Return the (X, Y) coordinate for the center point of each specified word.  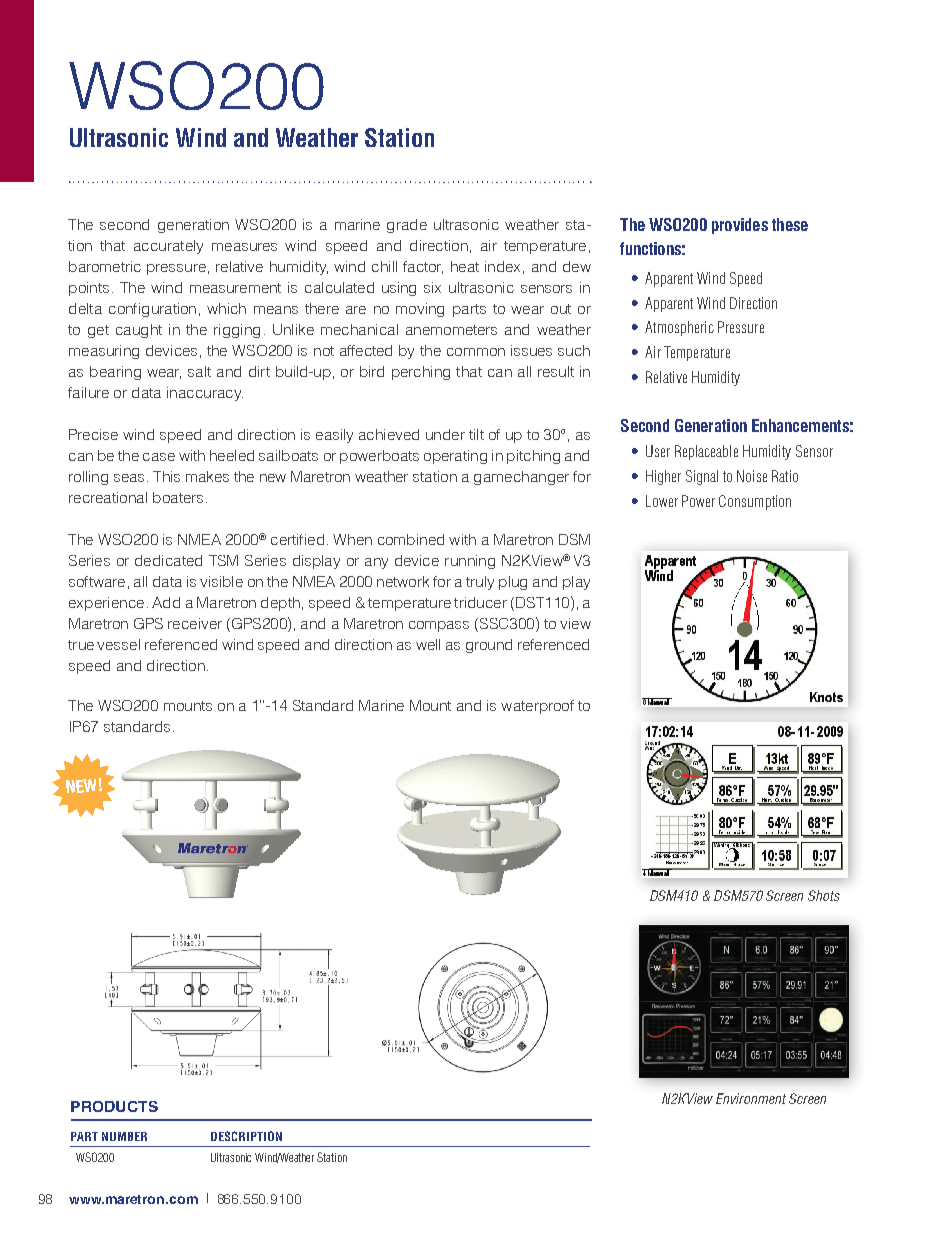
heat (465, 266)
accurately (168, 247)
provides (740, 226)
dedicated (168, 560)
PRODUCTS (114, 1106)
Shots (824, 895)
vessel (118, 644)
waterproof (537, 707)
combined (411, 539)
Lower (662, 501)
